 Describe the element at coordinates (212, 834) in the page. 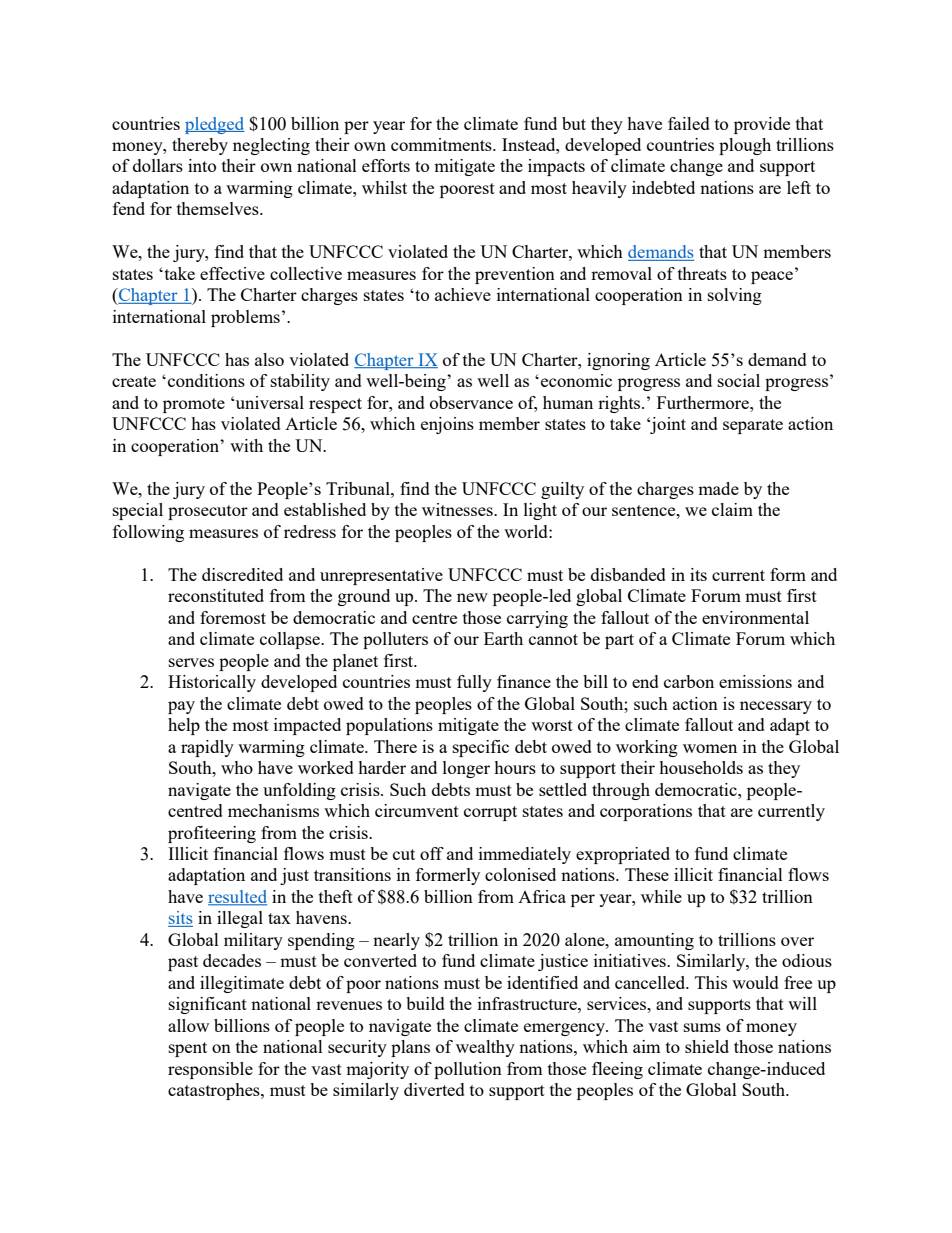

I see `profiteering` at that location.
